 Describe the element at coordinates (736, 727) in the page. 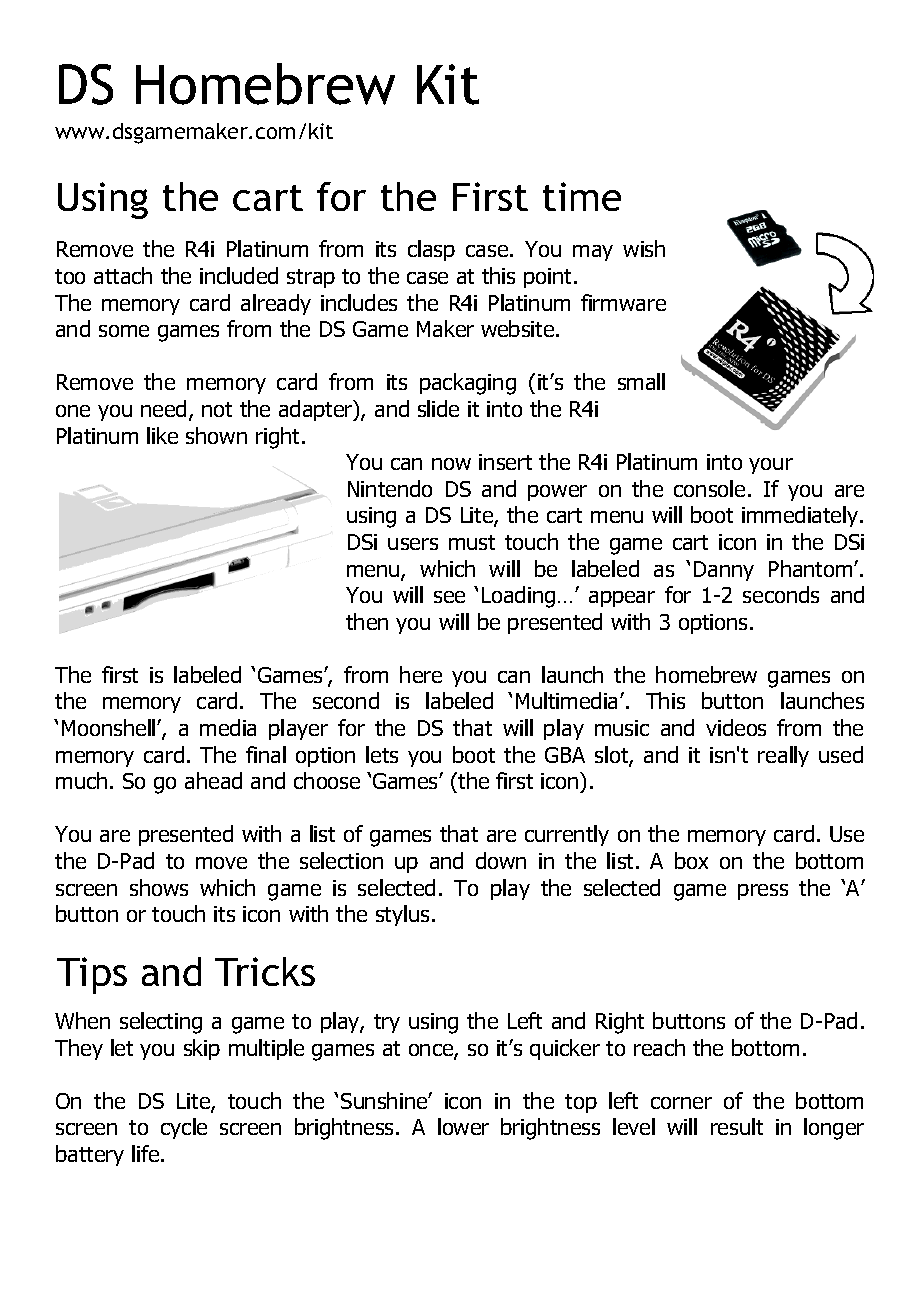

I see `videos` at that location.
